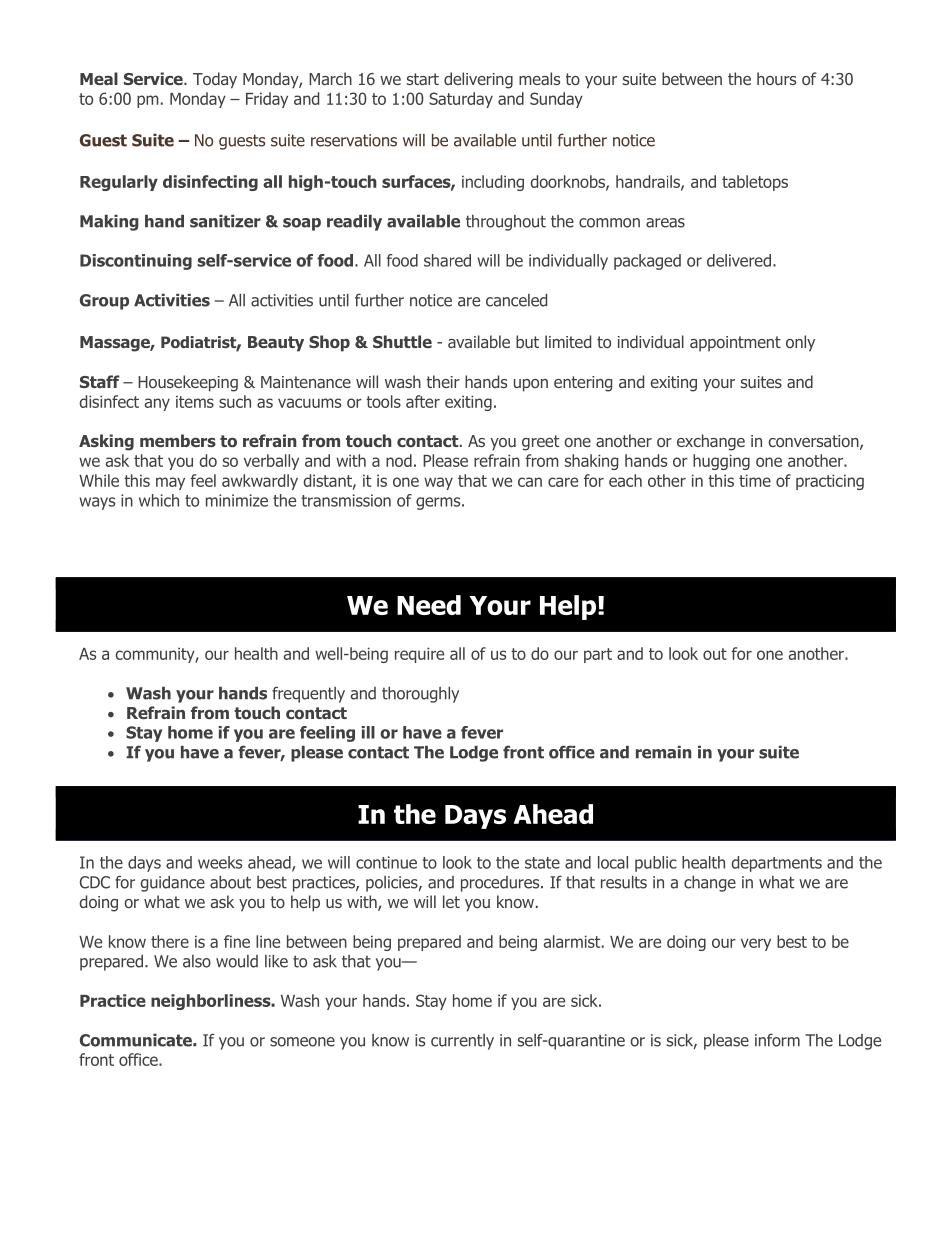 This screenshot has width=952, height=1233. Describe the element at coordinates (215, 80) in the screenshot. I see `Today` at that location.
